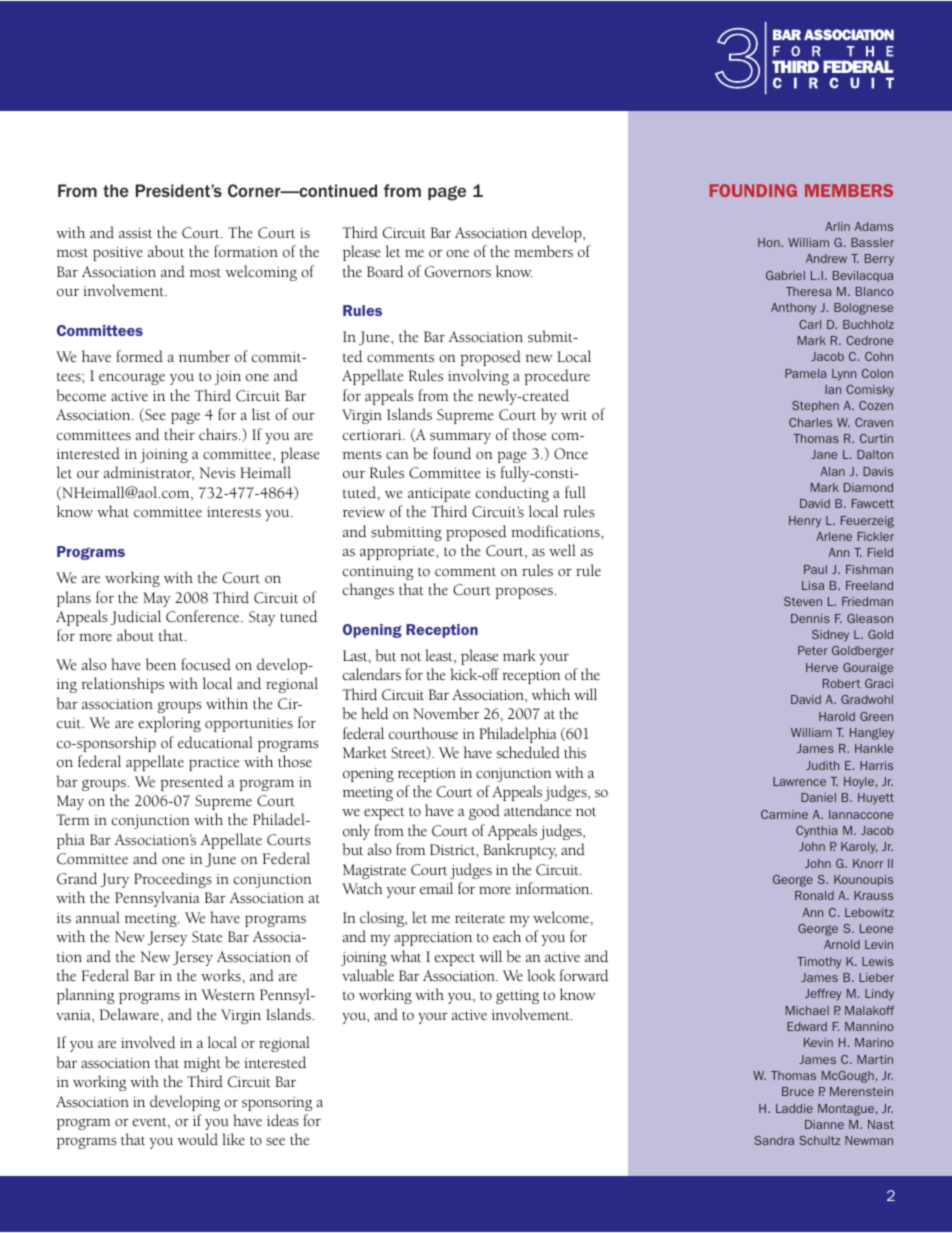 The height and width of the image is (1233, 952). Describe the element at coordinates (198, 1139) in the image. I see `would` at that location.
